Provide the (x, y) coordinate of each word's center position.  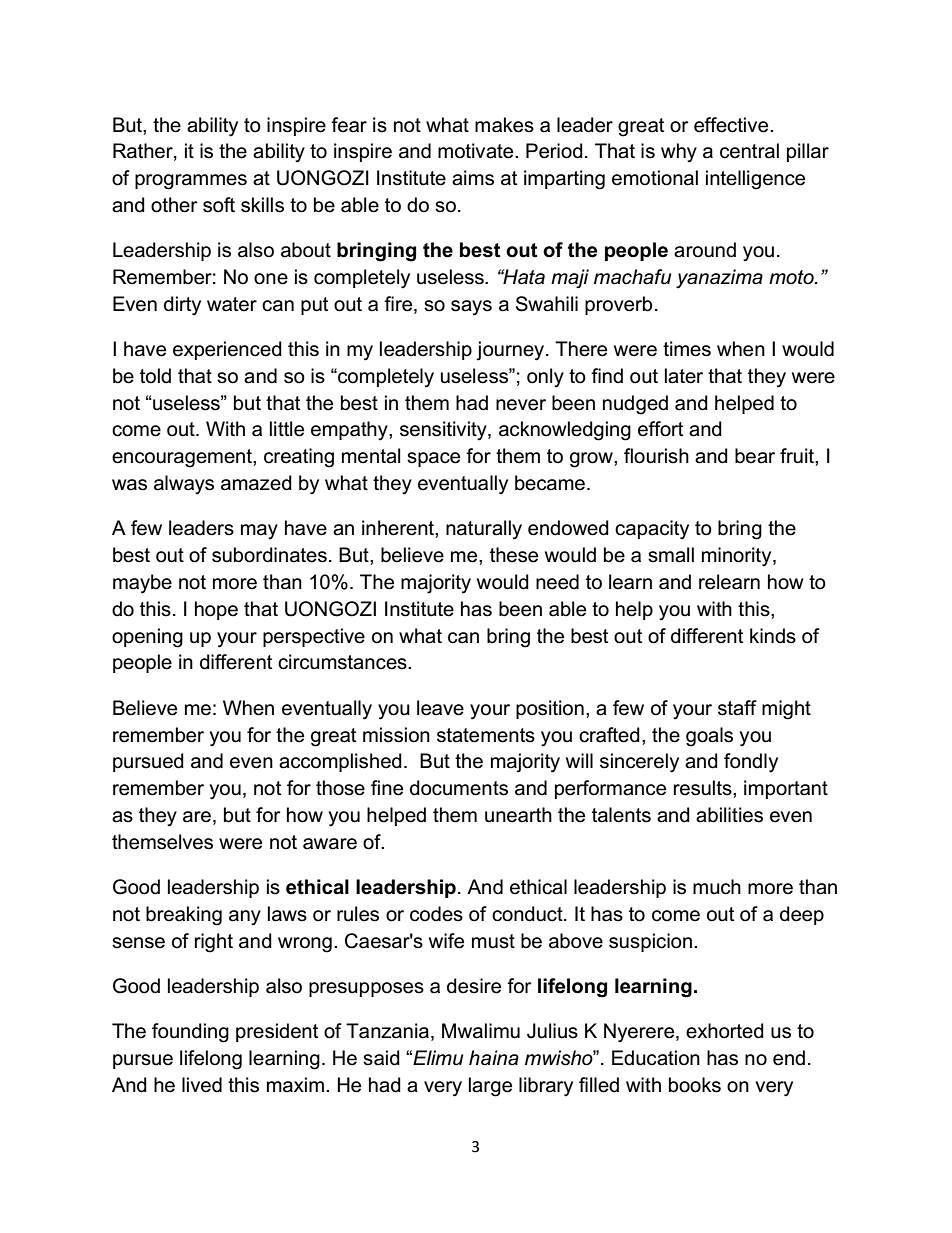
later (684, 376)
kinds (773, 636)
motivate (477, 151)
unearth (518, 815)
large (490, 1087)
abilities (729, 815)
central (749, 151)
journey (511, 351)
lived (202, 1085)
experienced (227, 350)
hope (216, 610)
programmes (191, 182)
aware (330, 844)
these (514, 555)
